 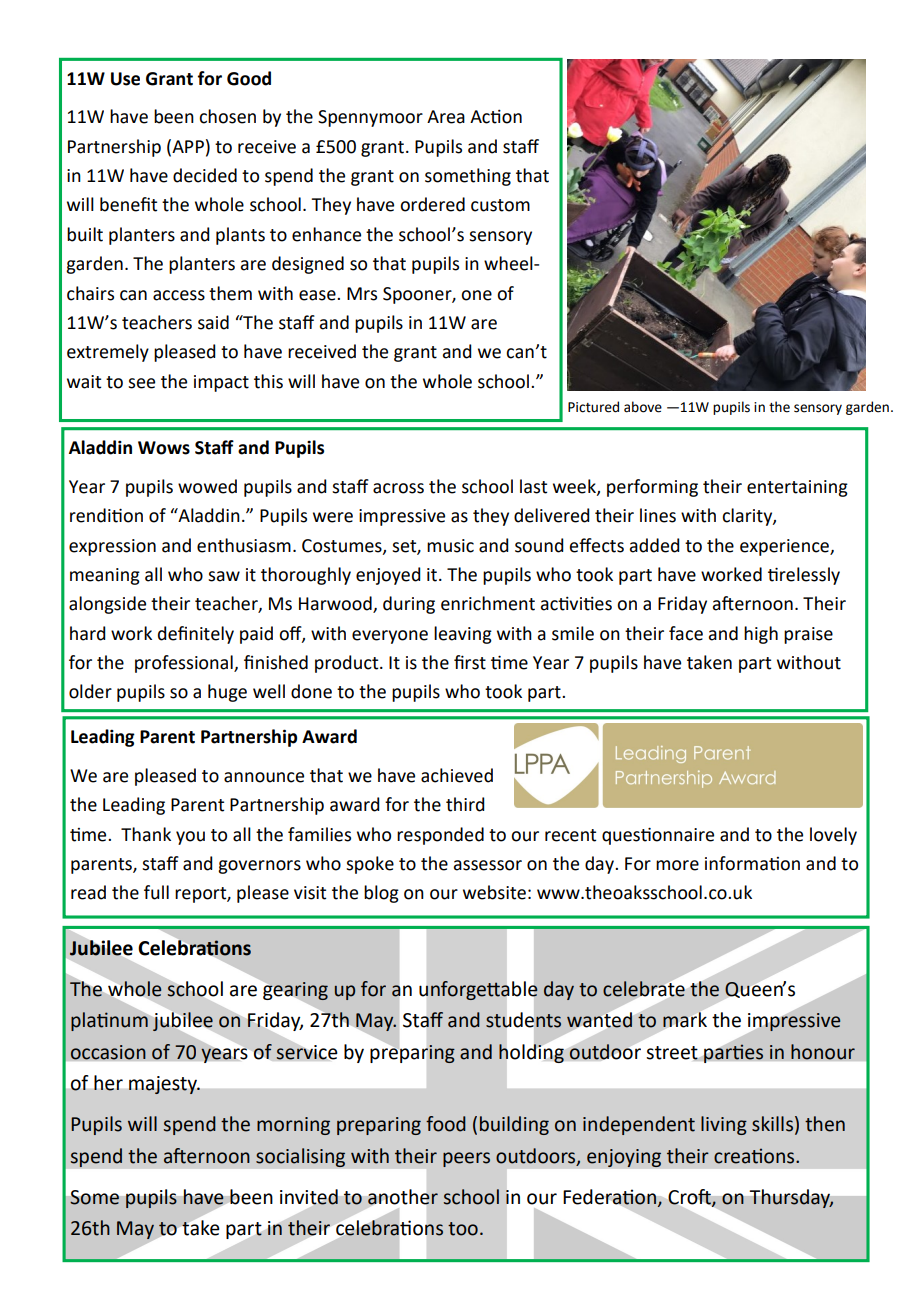 I want to click on definitely, so click(x=196, y=635).
